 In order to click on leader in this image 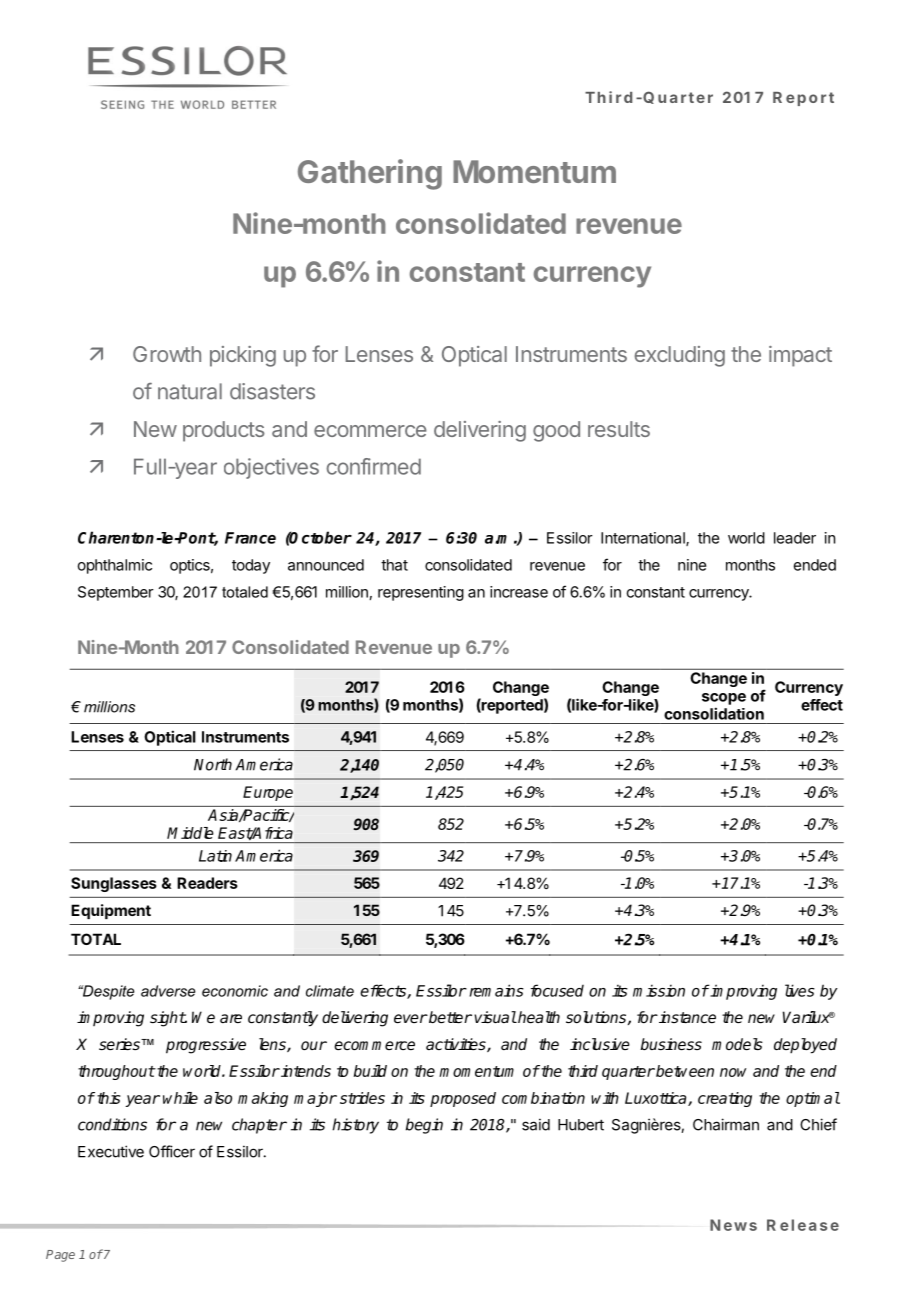, I will do `click(795, 538)`.
